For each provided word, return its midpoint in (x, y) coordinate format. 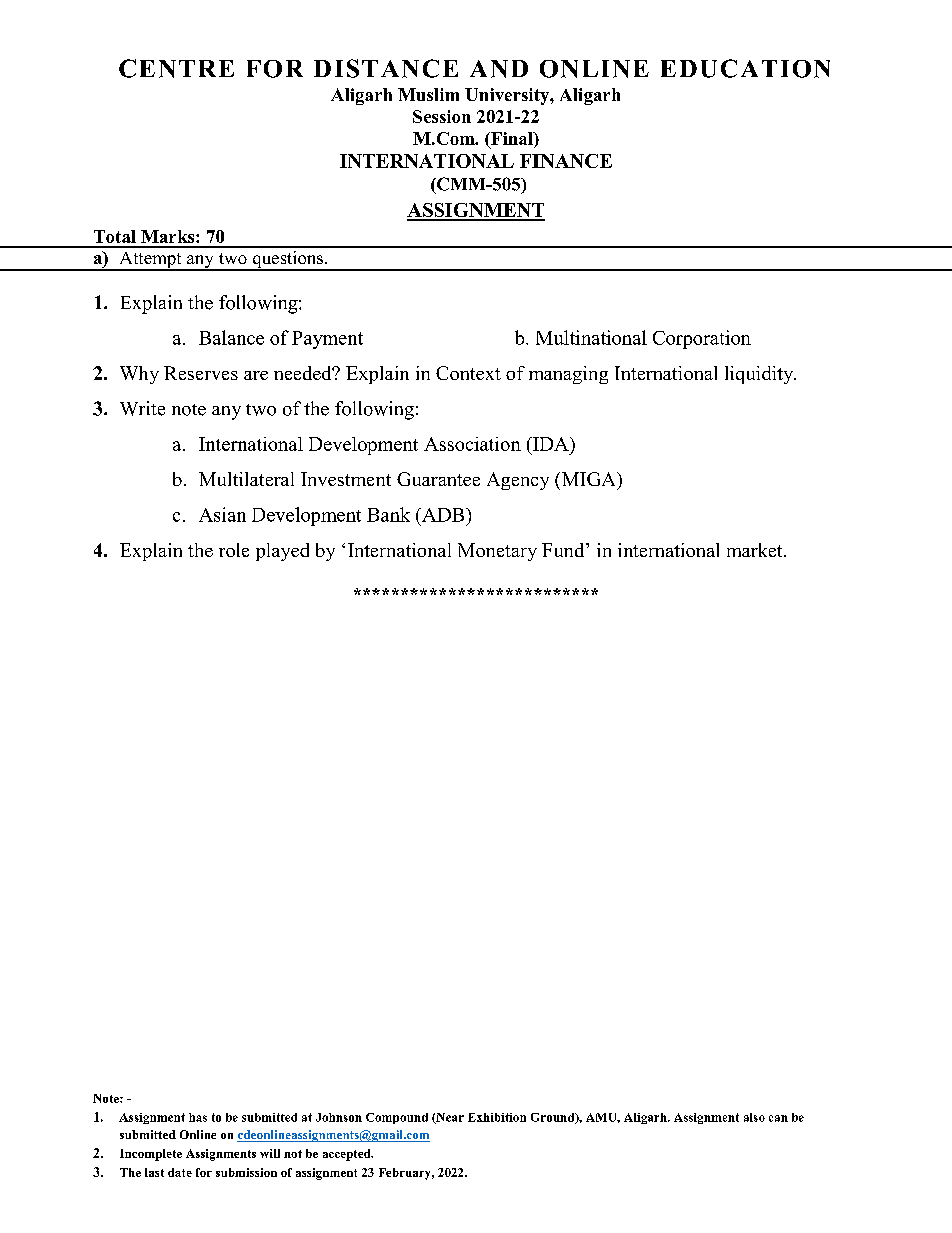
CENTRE (176, 68)
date (180, 1172)
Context (468, 373)
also (754, 1117)
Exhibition (497, 1117)
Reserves (201, 373)
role (234, 550)
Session (442, 116)
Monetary (497, 552)
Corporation (702, 339)
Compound (397, 1118)
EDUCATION (745, 68)
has (198, 1117)
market (756, 550)
